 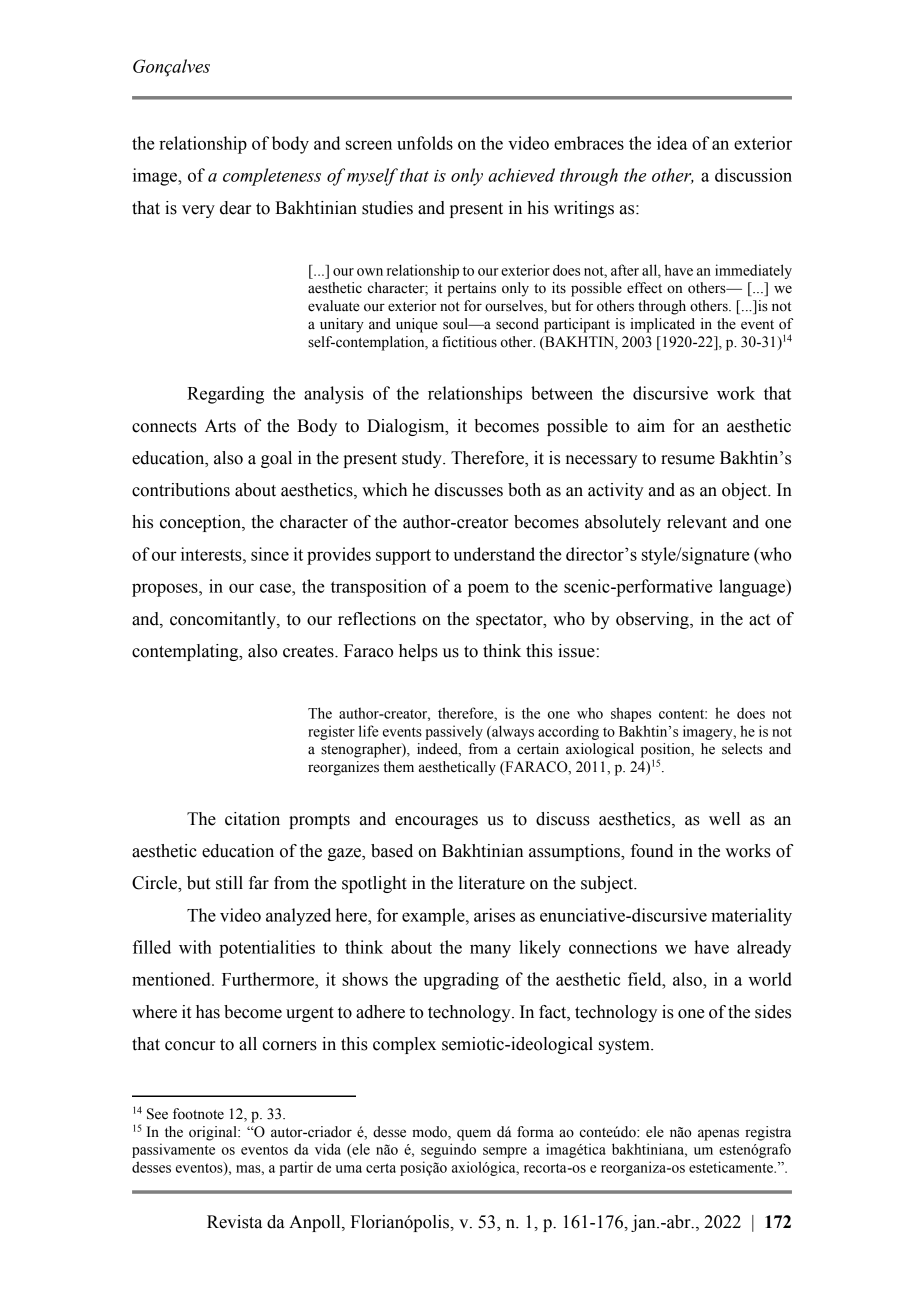 I want to click on dear, so click(x=235, y=208).
